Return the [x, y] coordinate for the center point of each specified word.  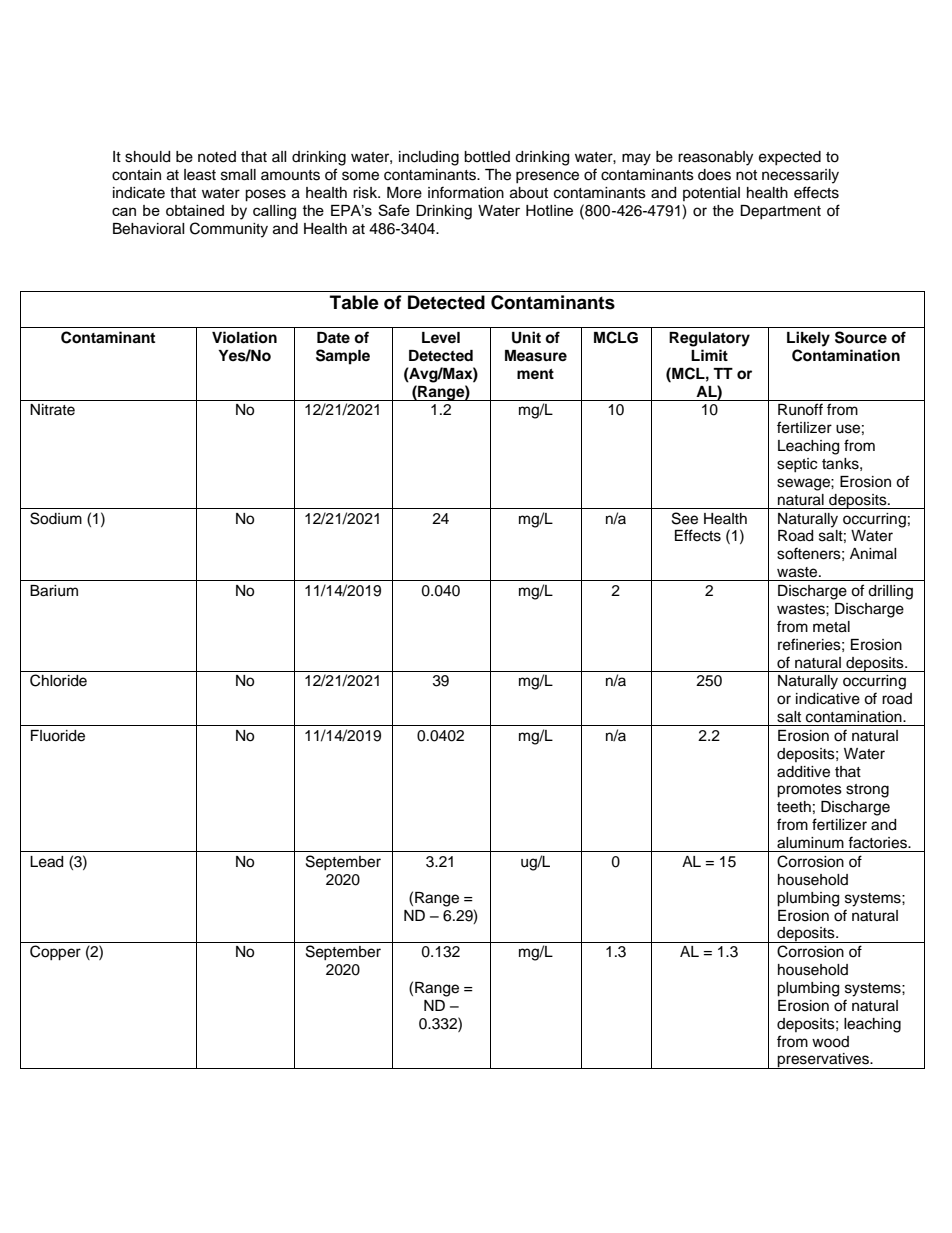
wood [830, 1042]
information [466, 192]
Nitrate [52, 410]
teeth [794, 807]
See [685, 518]
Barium [54, 591]
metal [831, 627]
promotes [809, 791]
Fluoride [58, 736]
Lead [46, 862]
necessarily [800, 176]
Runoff [800, 409]
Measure [536, 356]
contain [136, 175]
